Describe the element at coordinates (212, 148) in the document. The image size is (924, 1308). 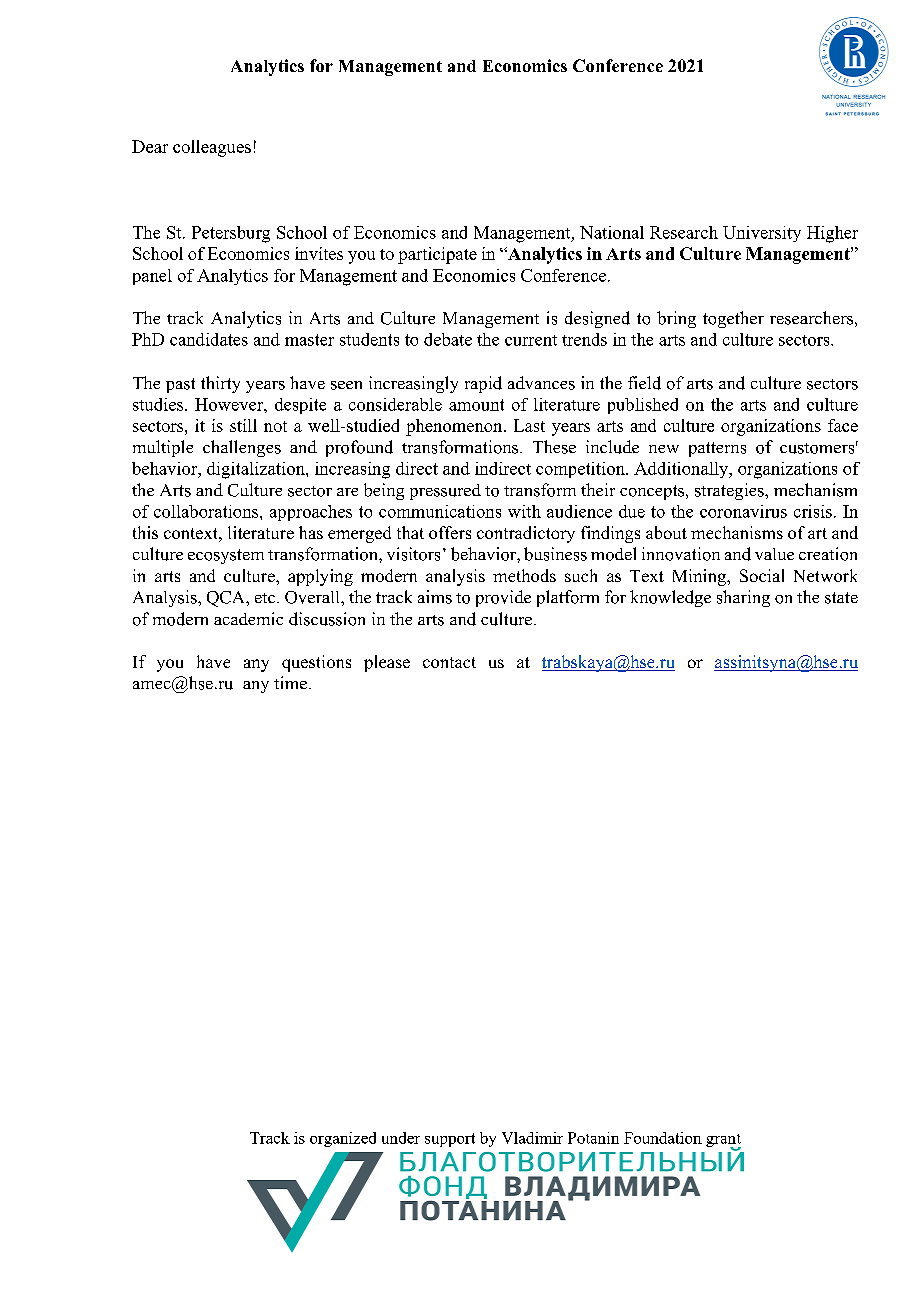
I see `colleagues` at that location.
